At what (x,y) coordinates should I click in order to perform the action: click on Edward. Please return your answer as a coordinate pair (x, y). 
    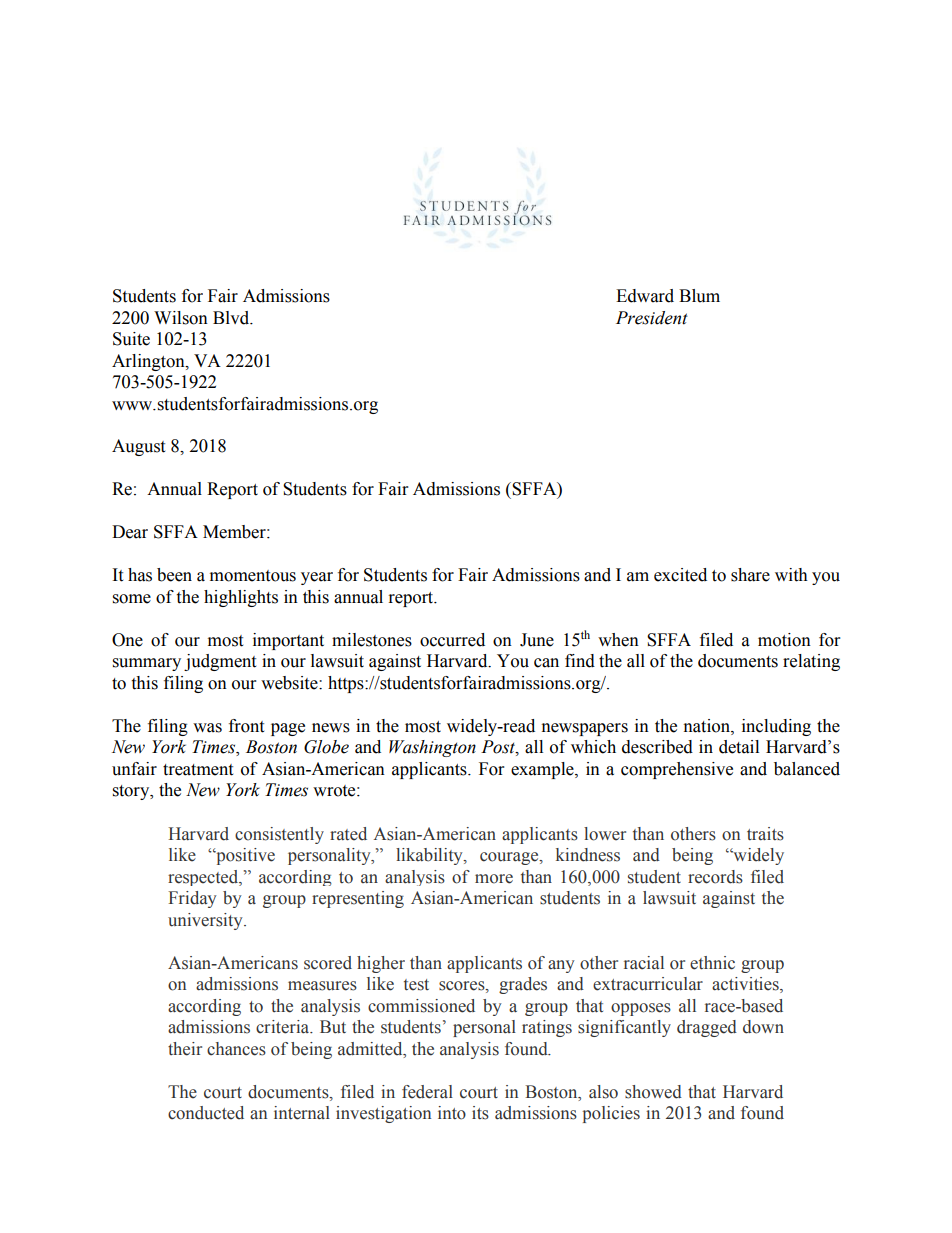
    Looking at the image, I should click on (645, 296).
